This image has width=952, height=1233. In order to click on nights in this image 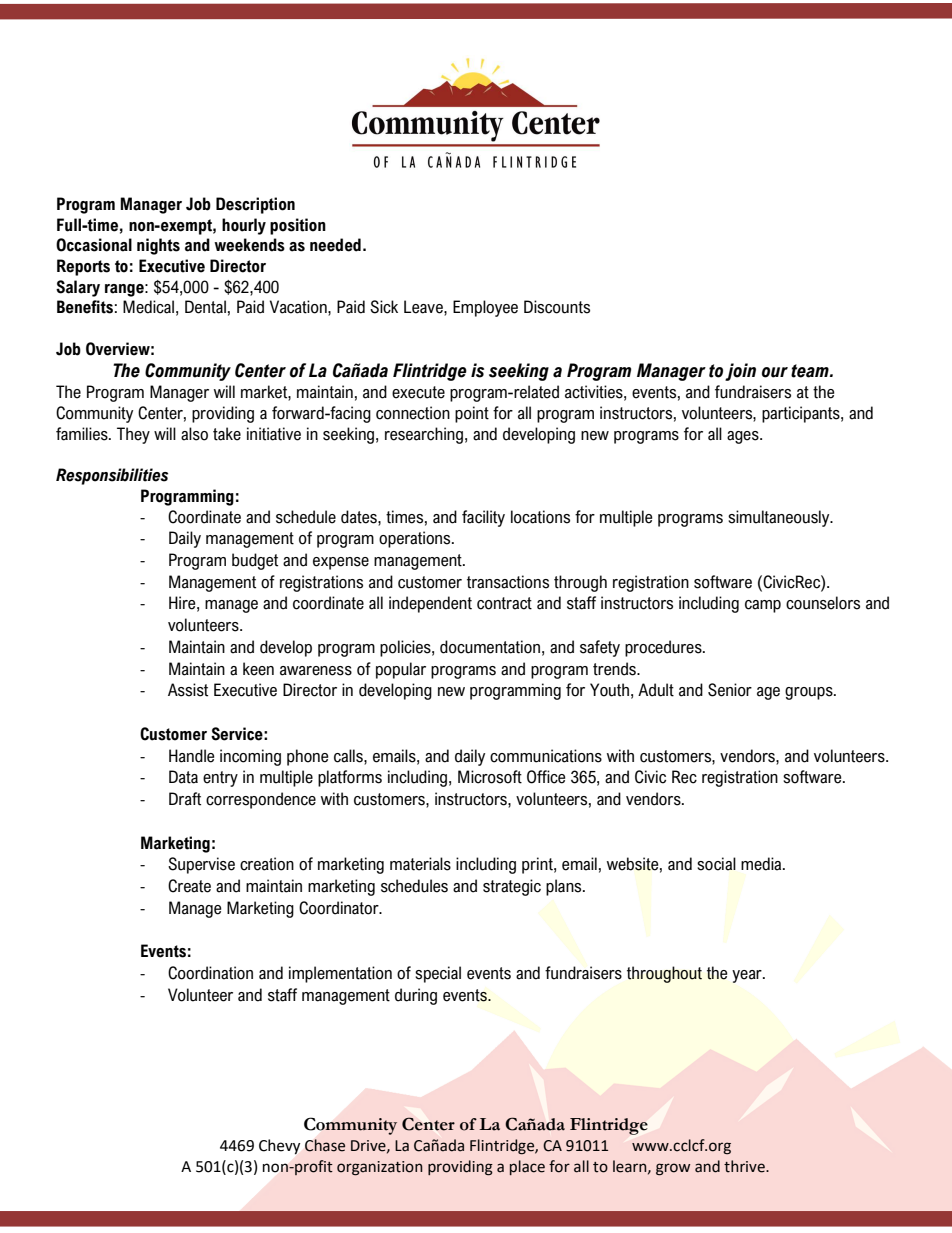, I will do `click(158, 246)`.
